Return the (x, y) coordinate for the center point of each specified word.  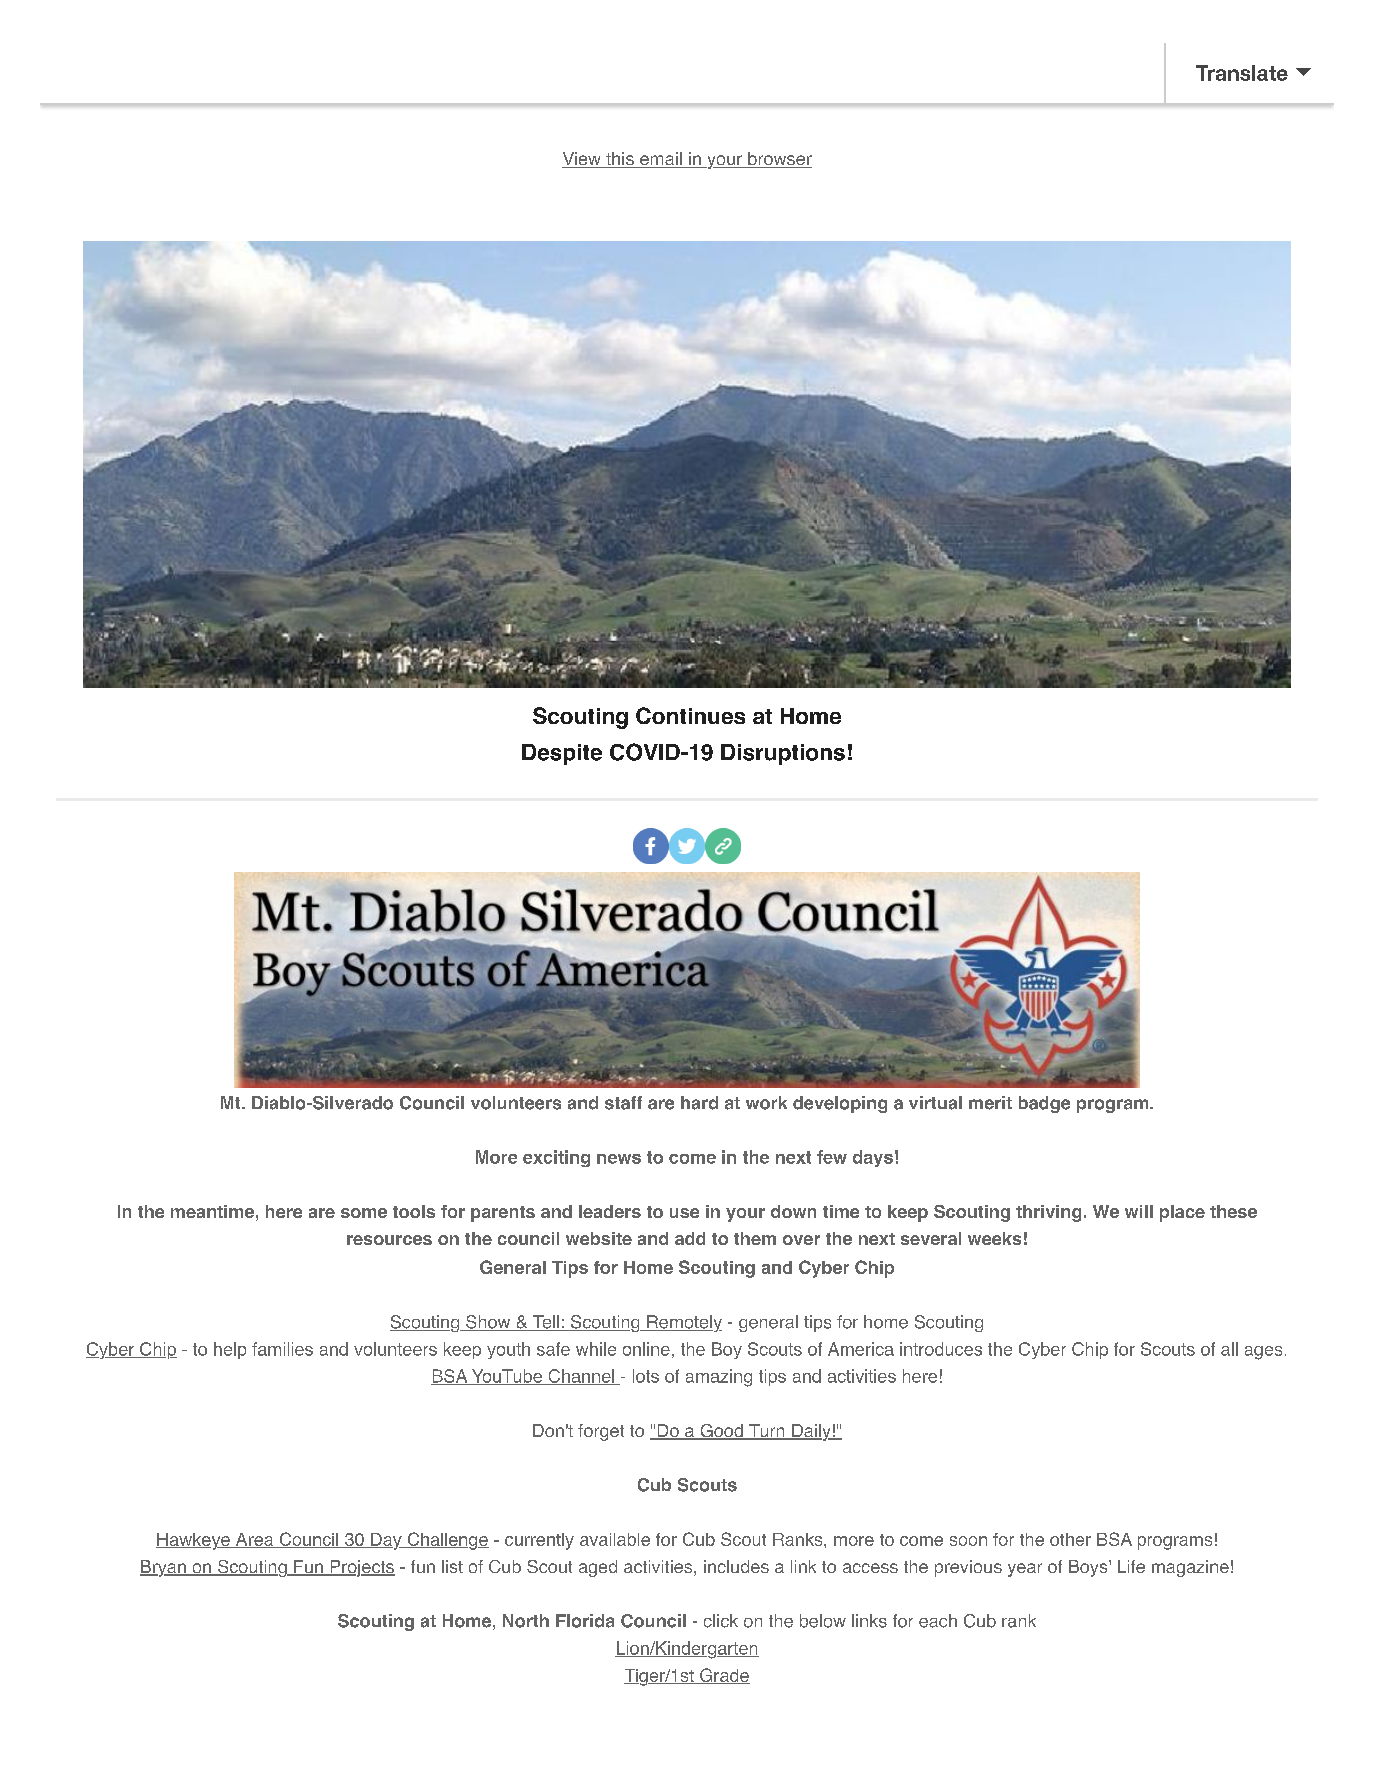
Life (1131, 1566)
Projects (361, 1568)
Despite (562, 754)
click (721, 1621)
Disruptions (783, 754)
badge (1044, 1104)
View (582, 160)
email (661, 160)
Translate (1242, 73)
